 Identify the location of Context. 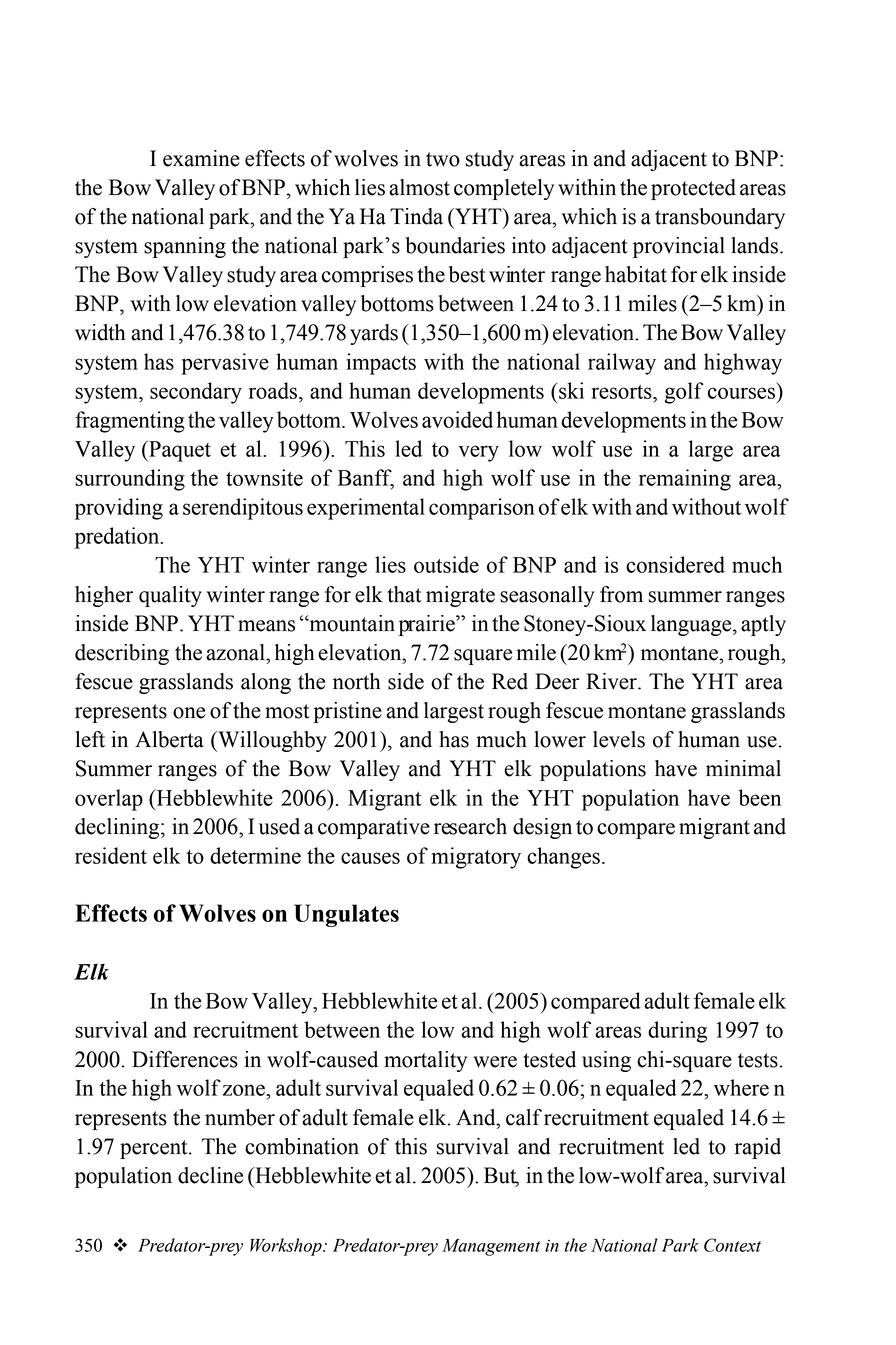
(732, 1245).
